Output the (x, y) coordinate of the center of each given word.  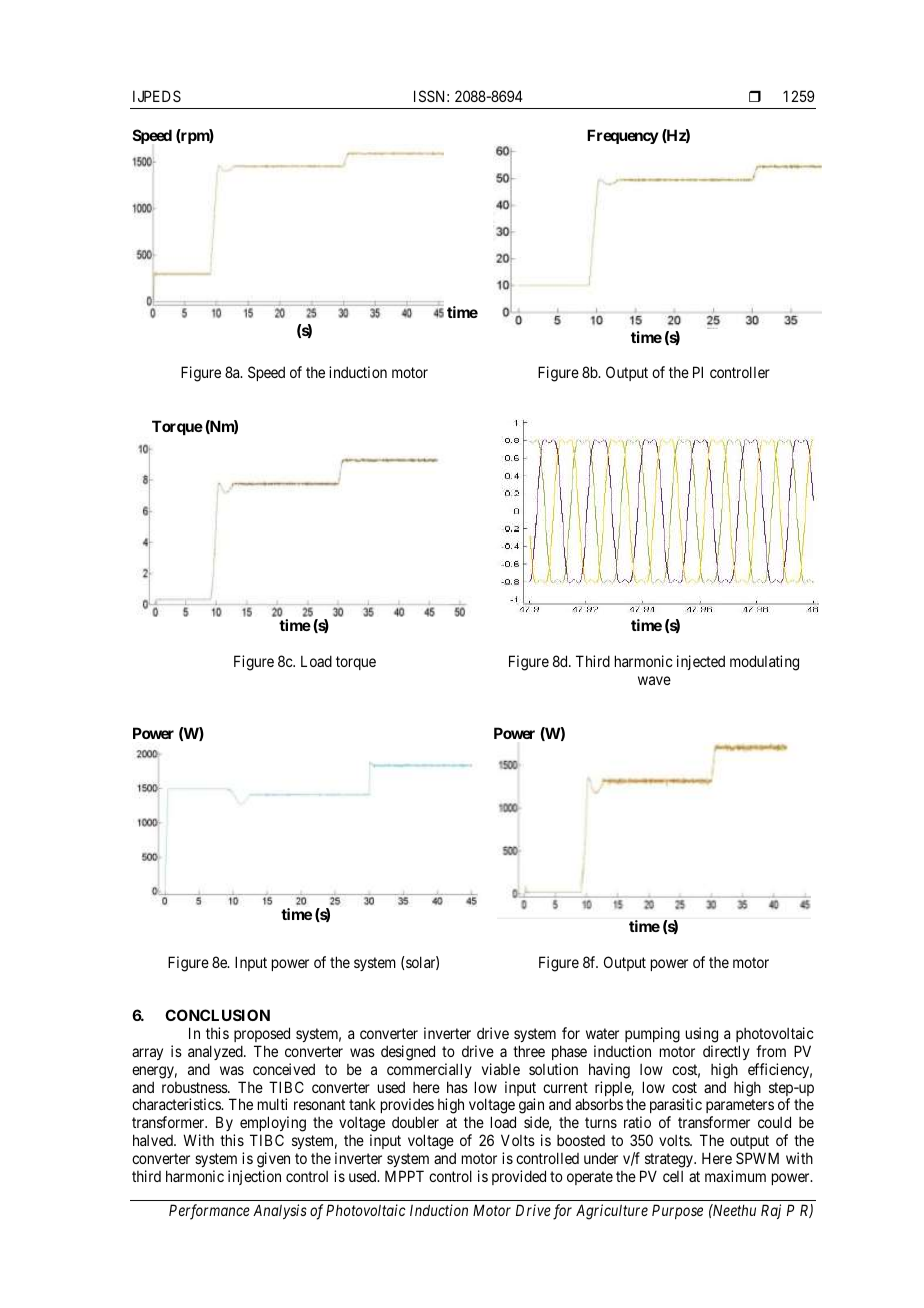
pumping (652, 1035)
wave (654, 680)
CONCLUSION (217, 1015)
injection (254, 1177)
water (602, 1033)
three (529, 1051)
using (702, 1035)
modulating (764, 663)
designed (408, 1053)
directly (726, 1052)
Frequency (623, 136)
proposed (262, 1034)
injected (701, 662)
